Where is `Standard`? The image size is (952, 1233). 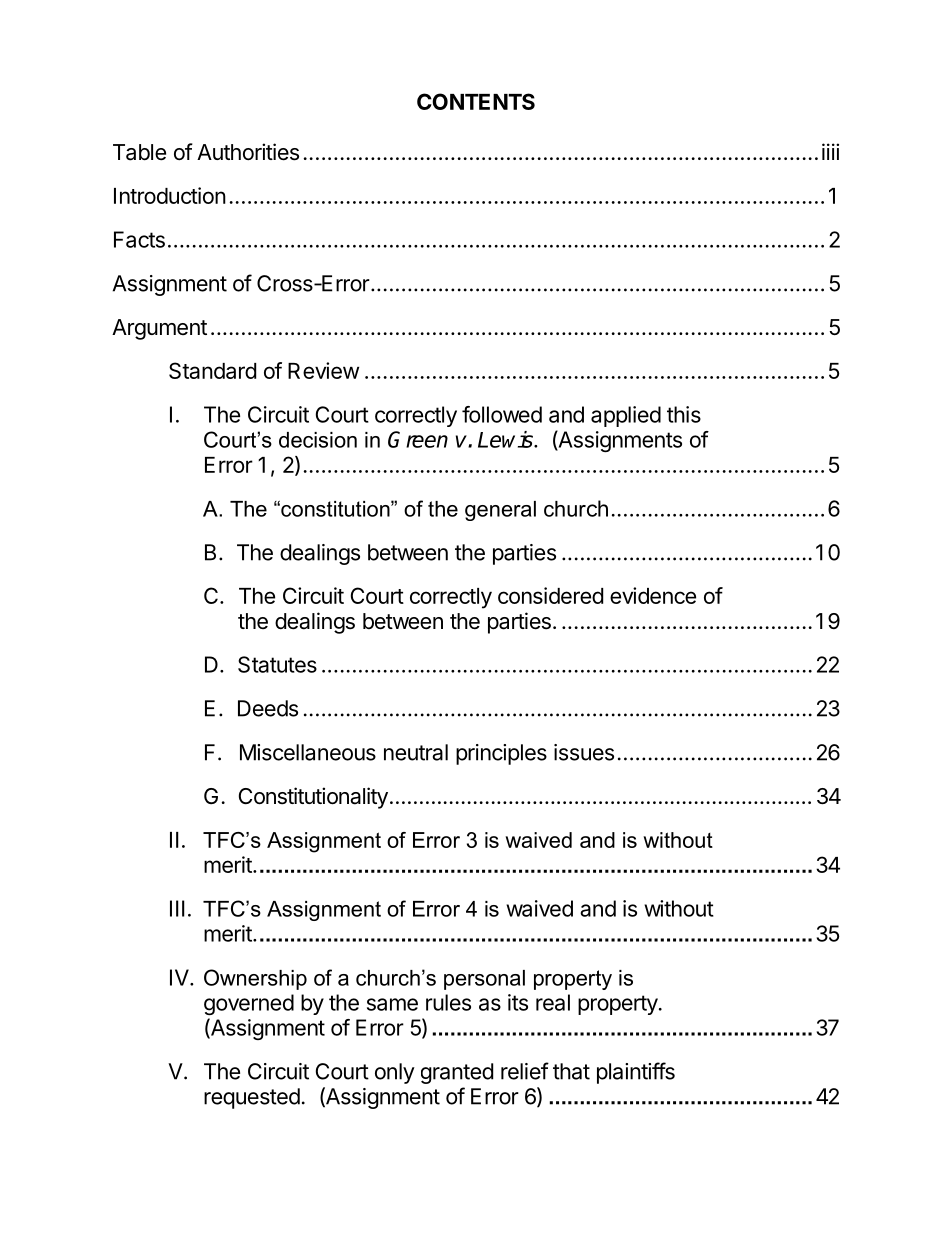 Standard is located at coordinates (212, 370).
